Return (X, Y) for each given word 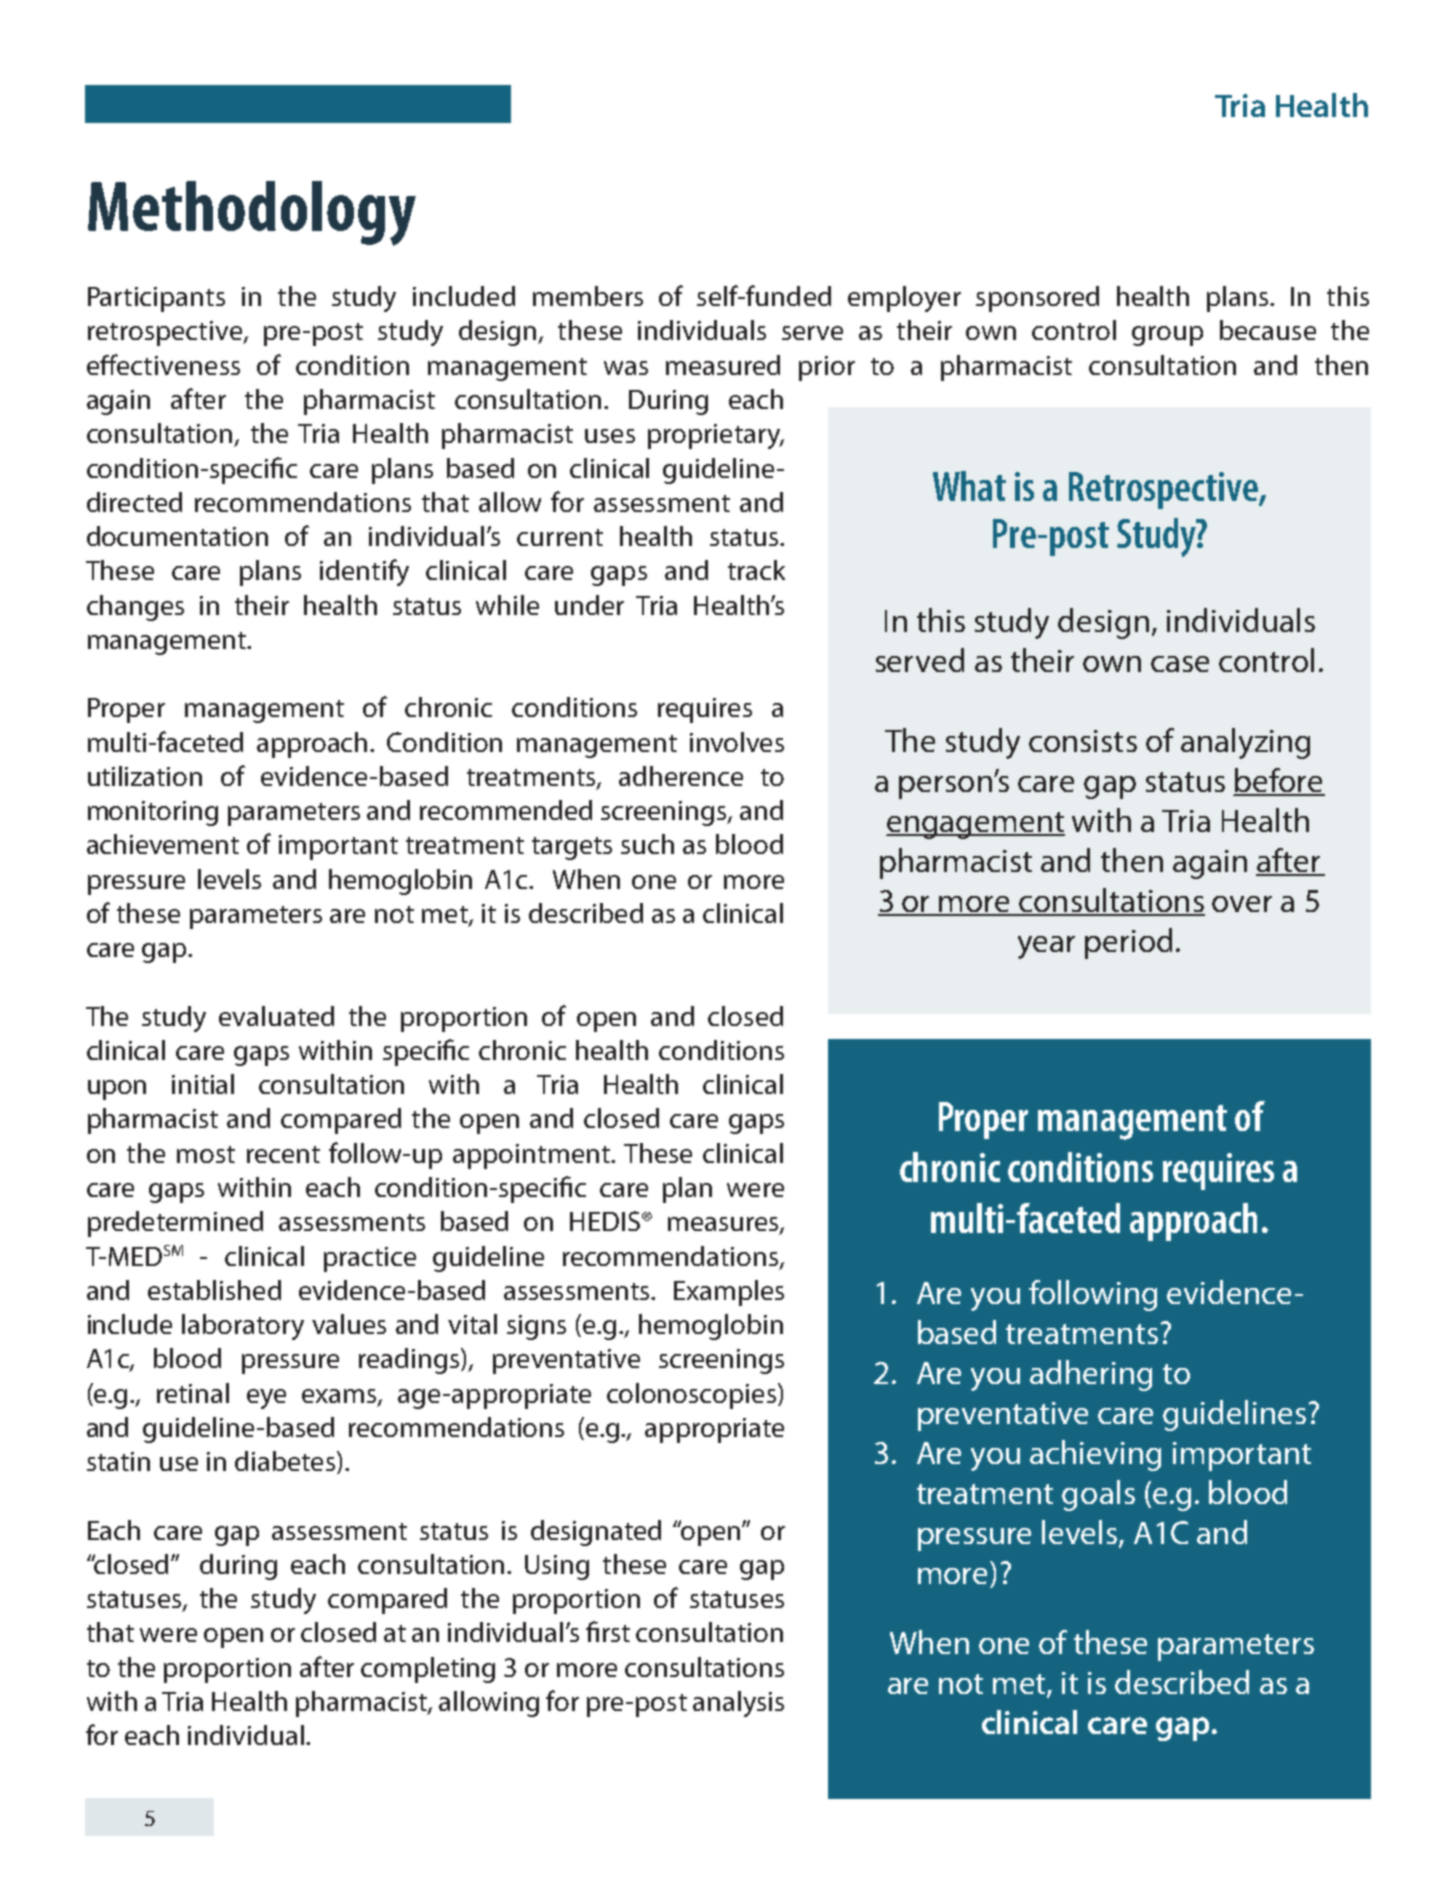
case (1180, 664)
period (1128, 943)
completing (428, 1670)
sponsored (1037, 299)
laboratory (243, 1327)
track (756, 570)
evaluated (276, 1016)
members (588, 296)
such (647, 844)
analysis (738, 1704)
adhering (1091, 1375)
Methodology (252, 213)
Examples (729, 1293)
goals (1098, 1495)
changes (135, 608)
